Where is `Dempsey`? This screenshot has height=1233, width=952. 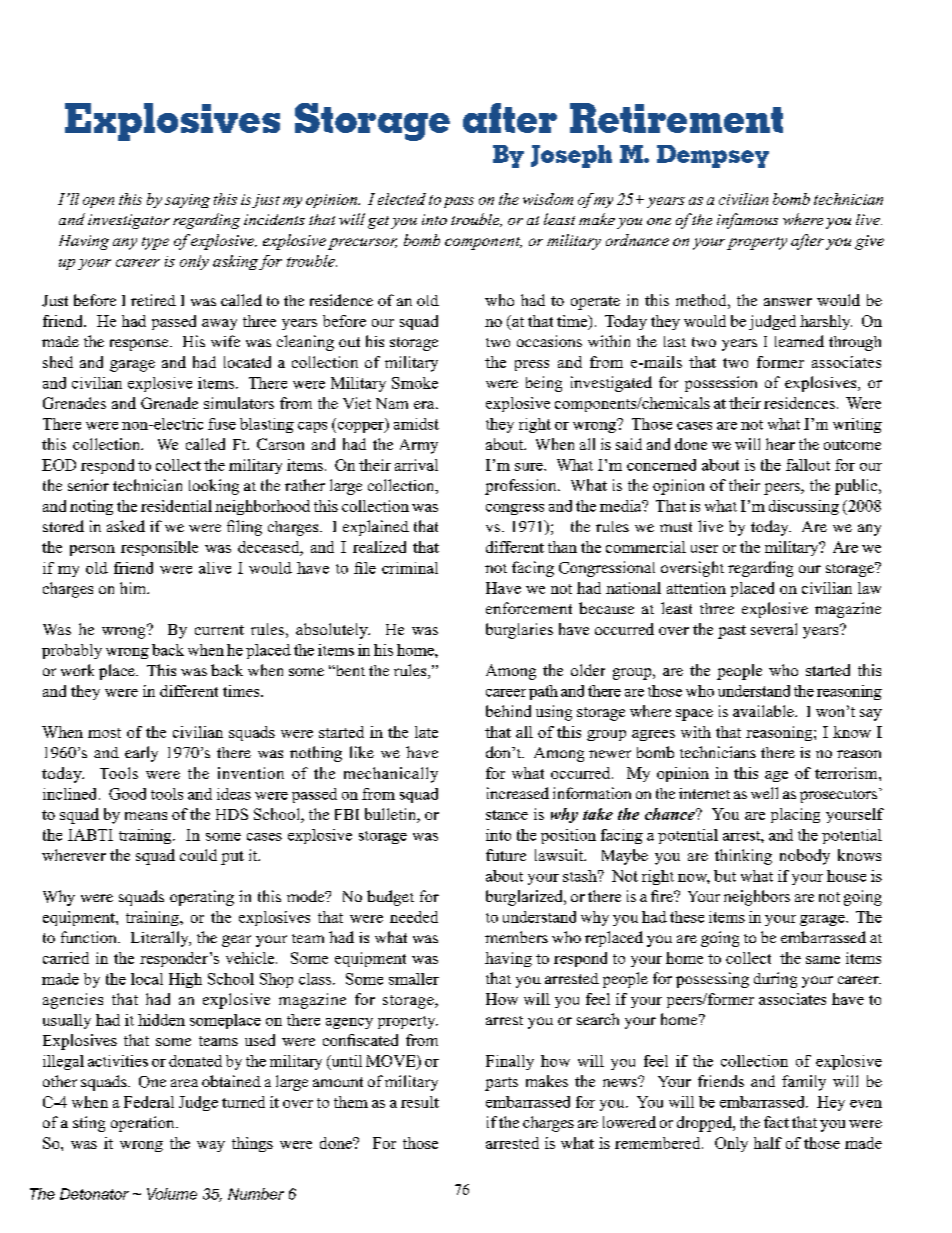
Dempsey is located at coordinates (713, 156).
